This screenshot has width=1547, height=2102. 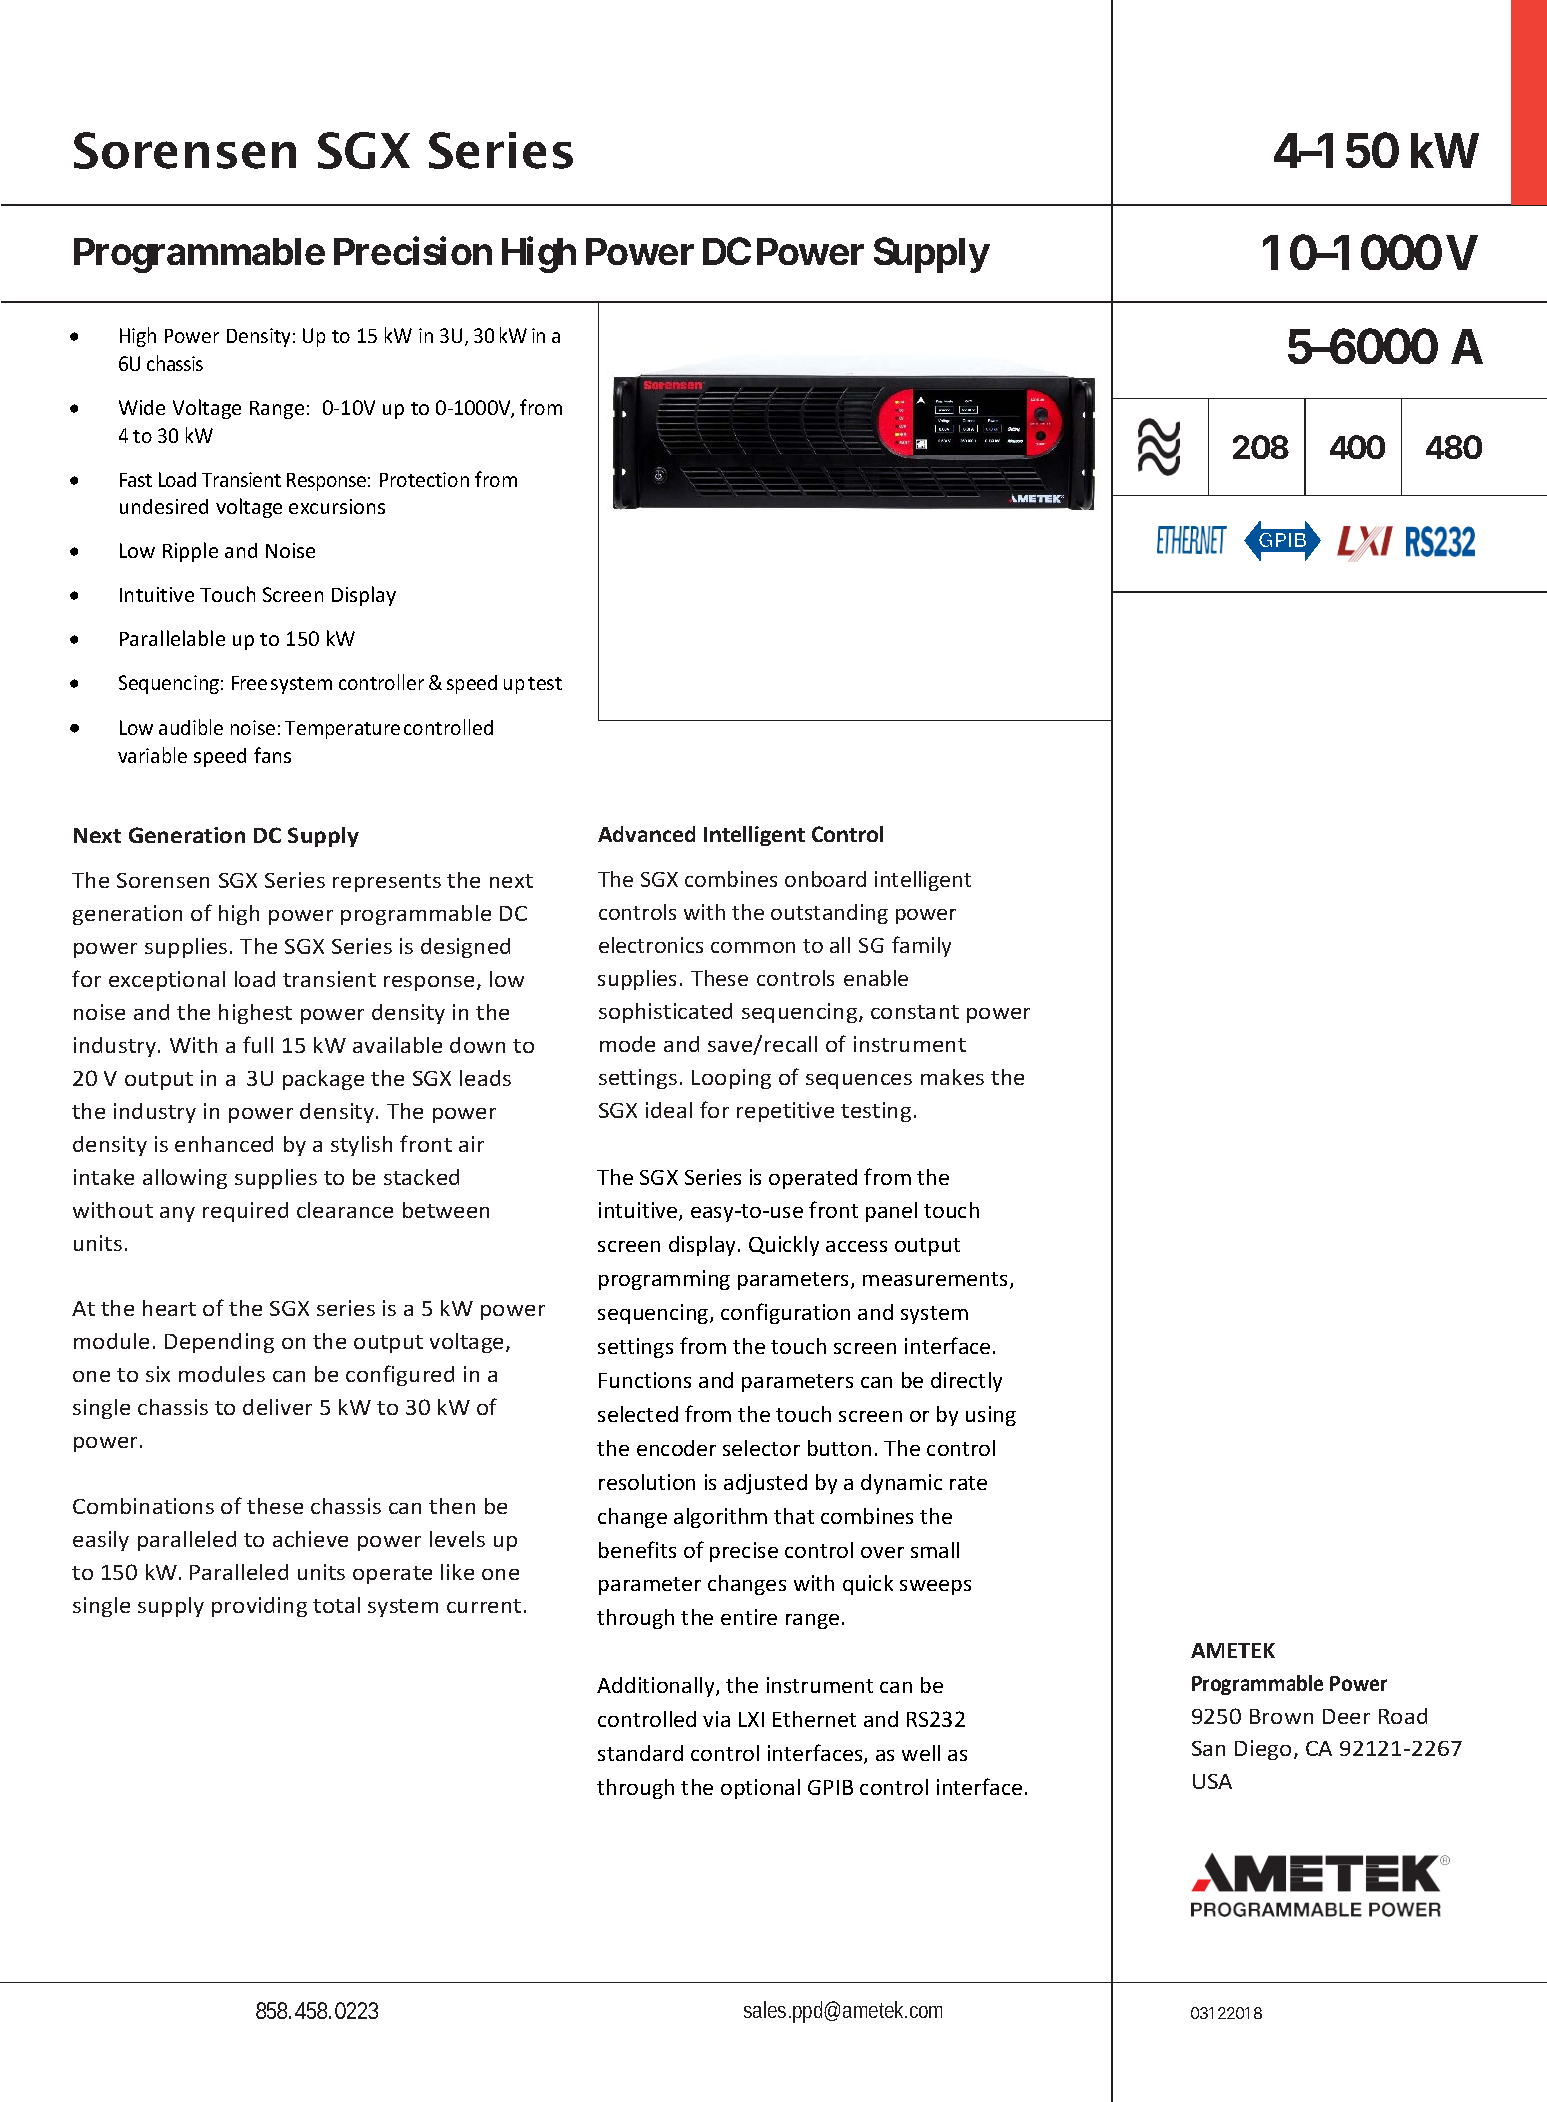 I want to click on Precision, so click(x=413, y=250).
